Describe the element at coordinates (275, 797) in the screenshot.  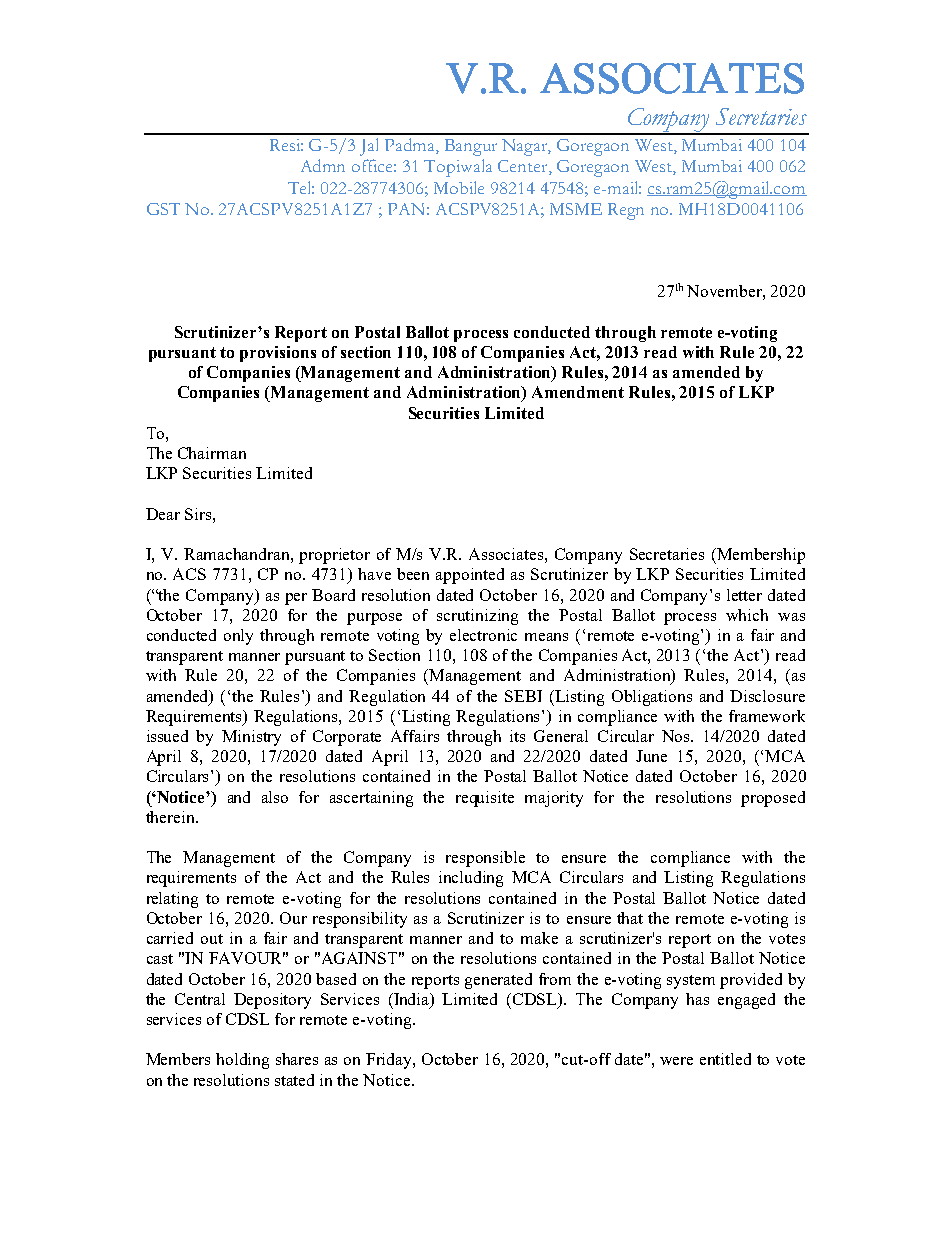
I see `also` at that location.
